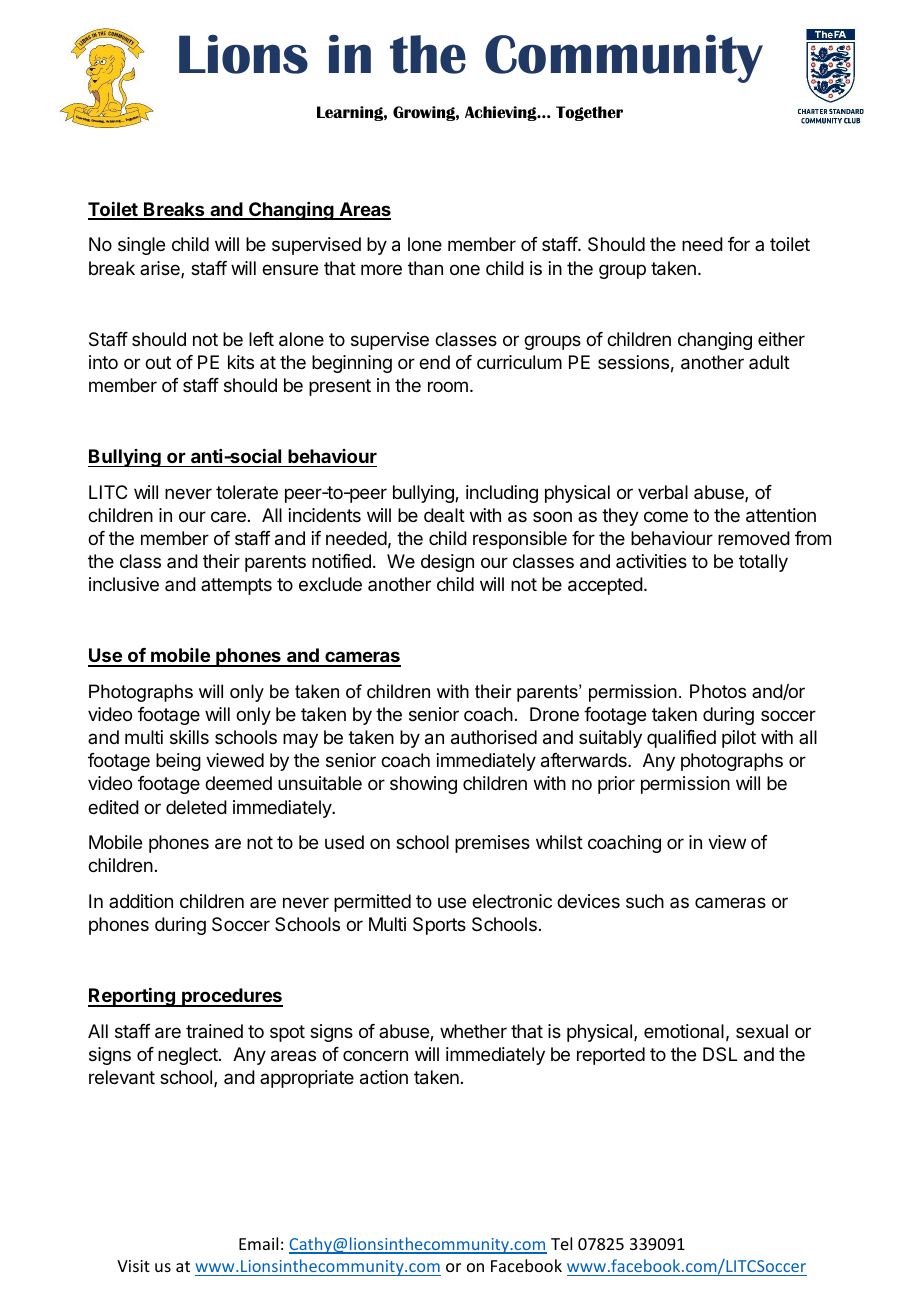 This screenshot has width=924, height=1308. Describe the element at coordinates (141, 246) in the screenshot. I see `single` at that location.
